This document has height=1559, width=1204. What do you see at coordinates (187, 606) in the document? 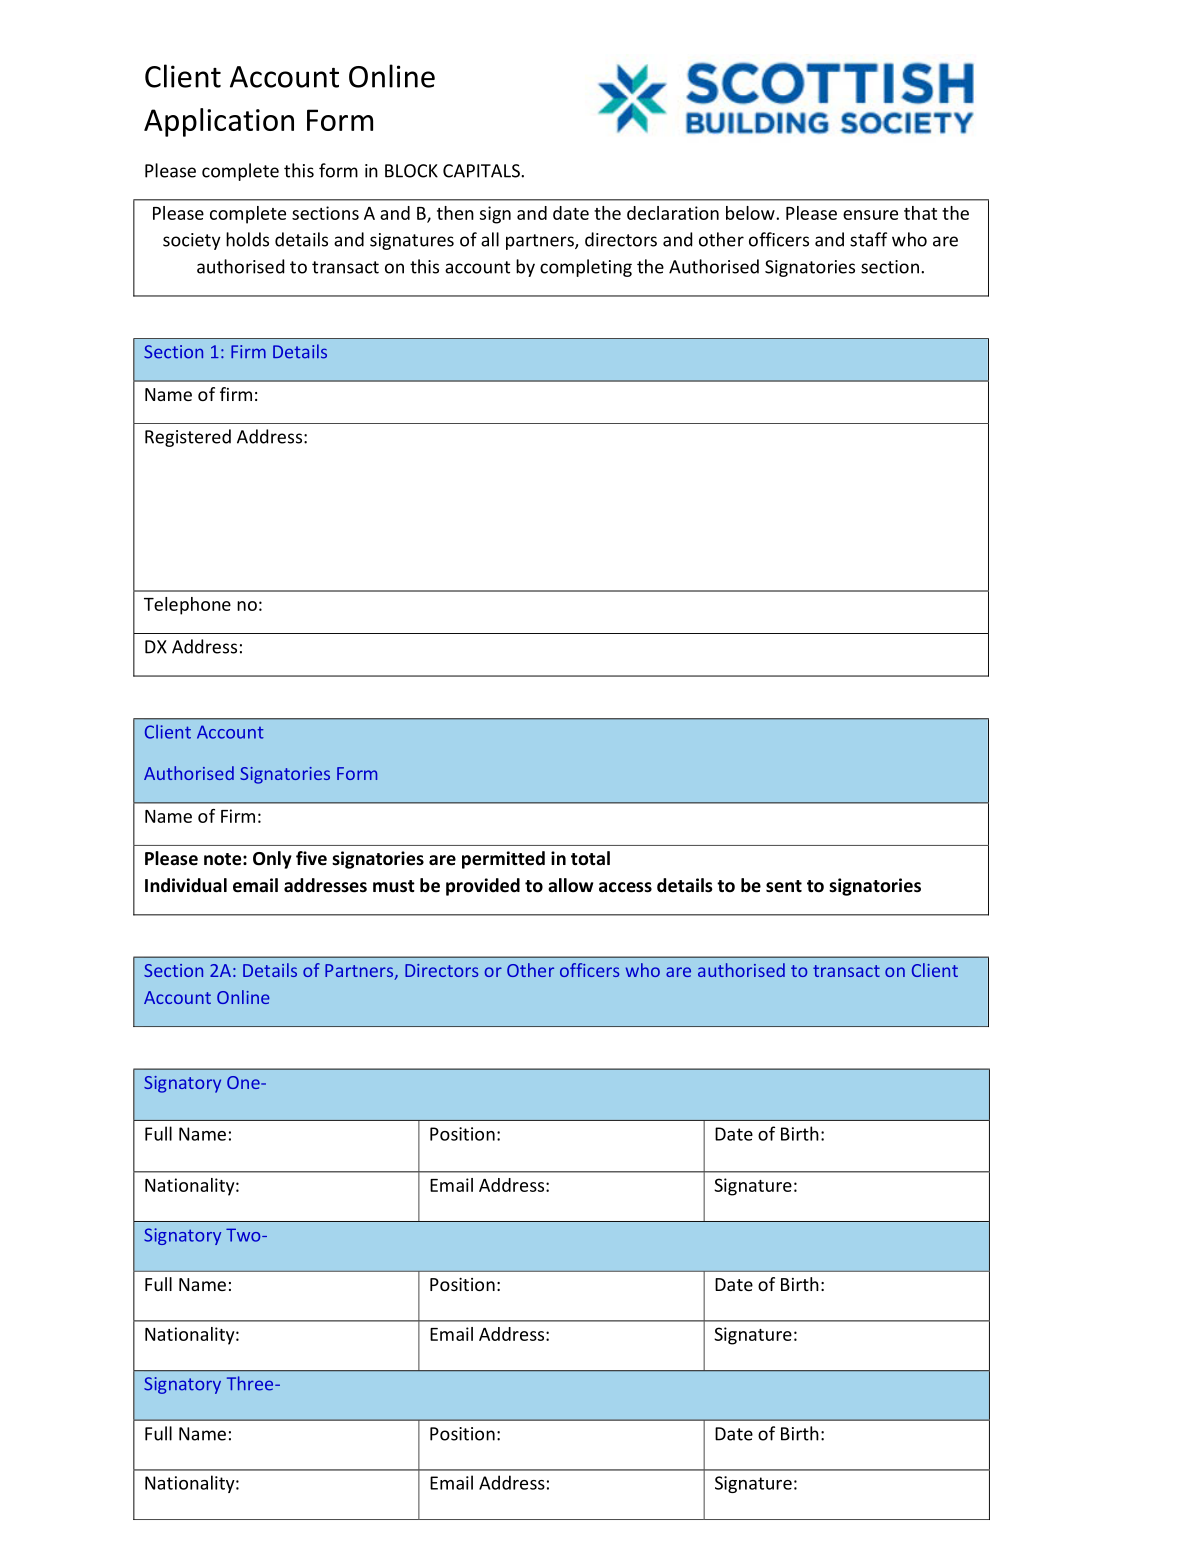
I see `Telephone` at bounding box center [187, 606].
